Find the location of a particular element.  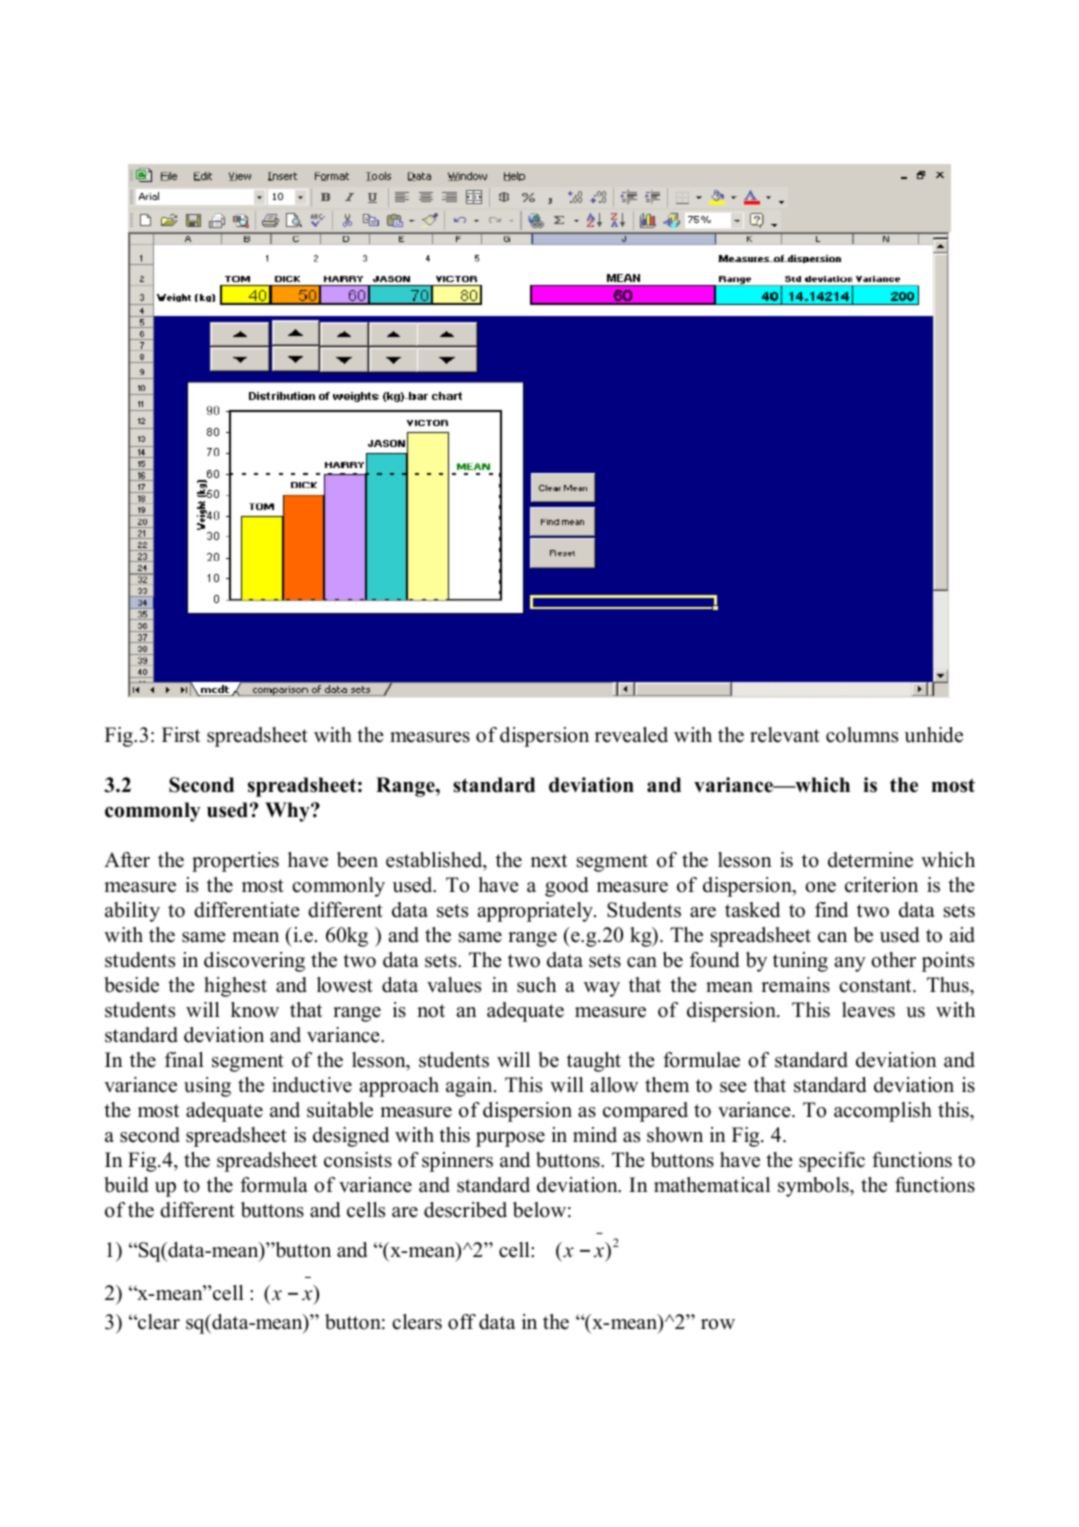

taught is located at coordinates (594, 1062).
